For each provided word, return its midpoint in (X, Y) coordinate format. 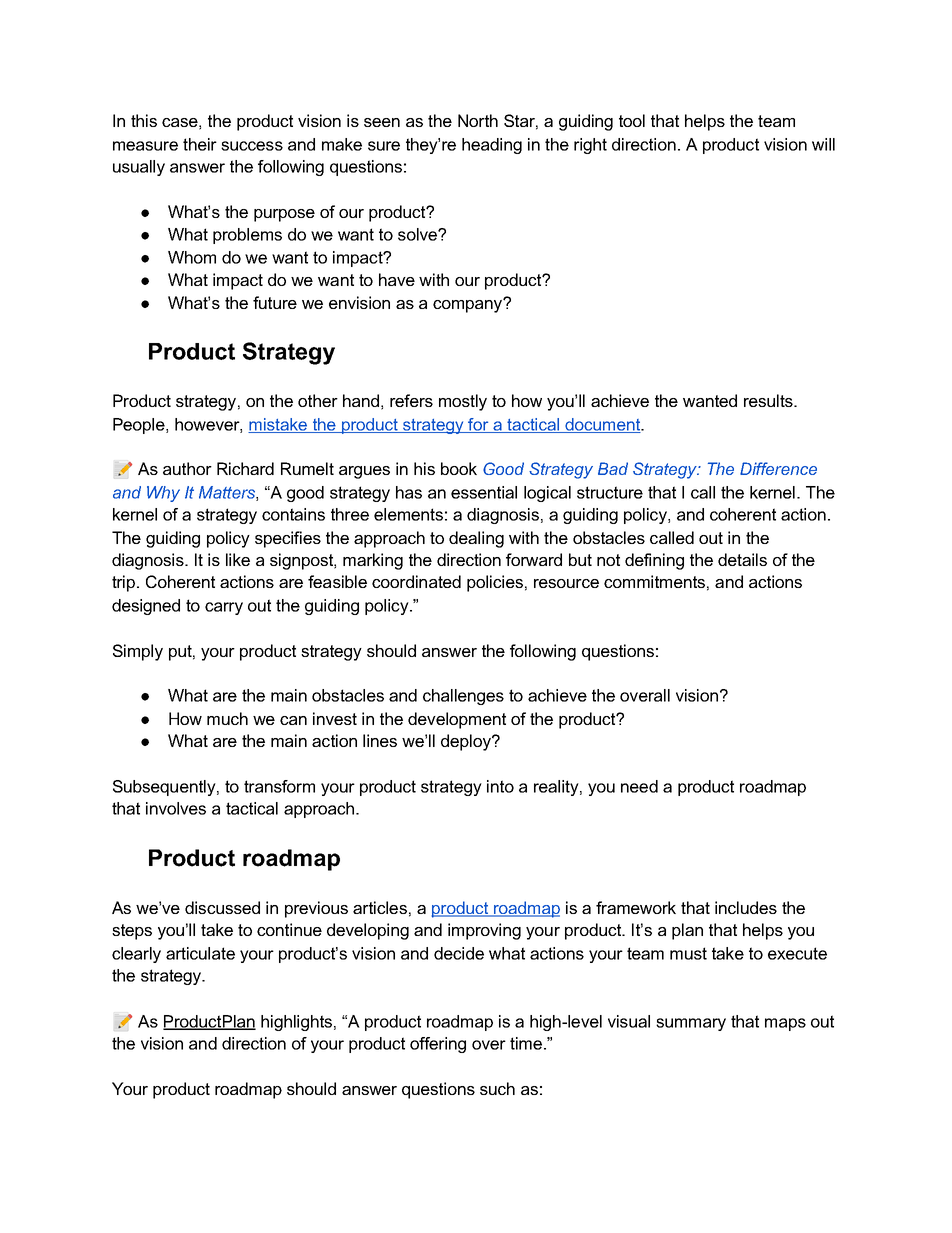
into (500, 786)
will (823, 144)
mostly (463, 402)
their (200, 144)
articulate (200, 953)
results (769, 400)
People (140, 426)
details (742, 559)
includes (746, 907)
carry (224, 608)
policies (495, 583)
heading (492, 146)
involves (176, 808)
